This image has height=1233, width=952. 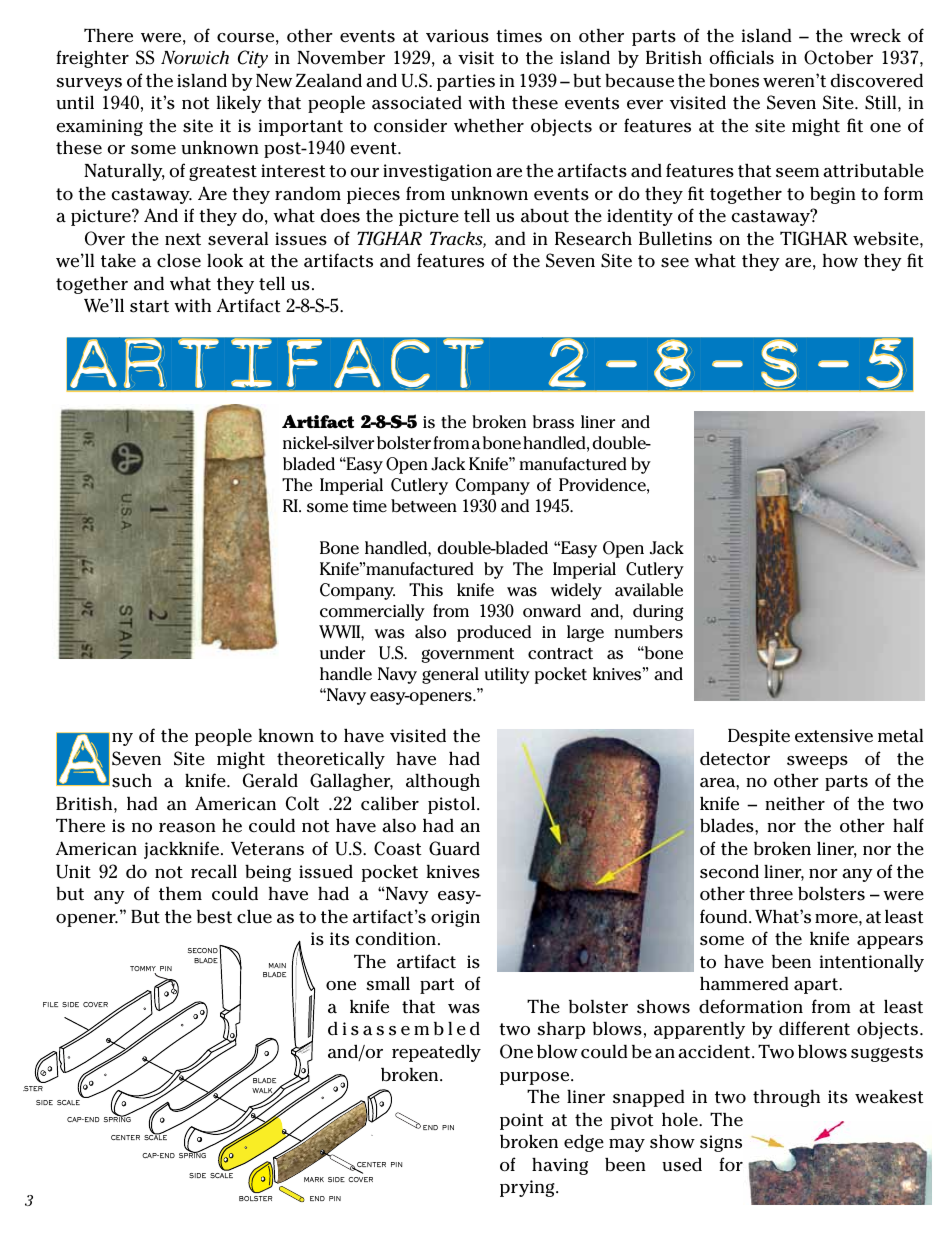 What do you see at coordinates (658, 612) in the image?
I see `during` at bounding box center [658, 612].
